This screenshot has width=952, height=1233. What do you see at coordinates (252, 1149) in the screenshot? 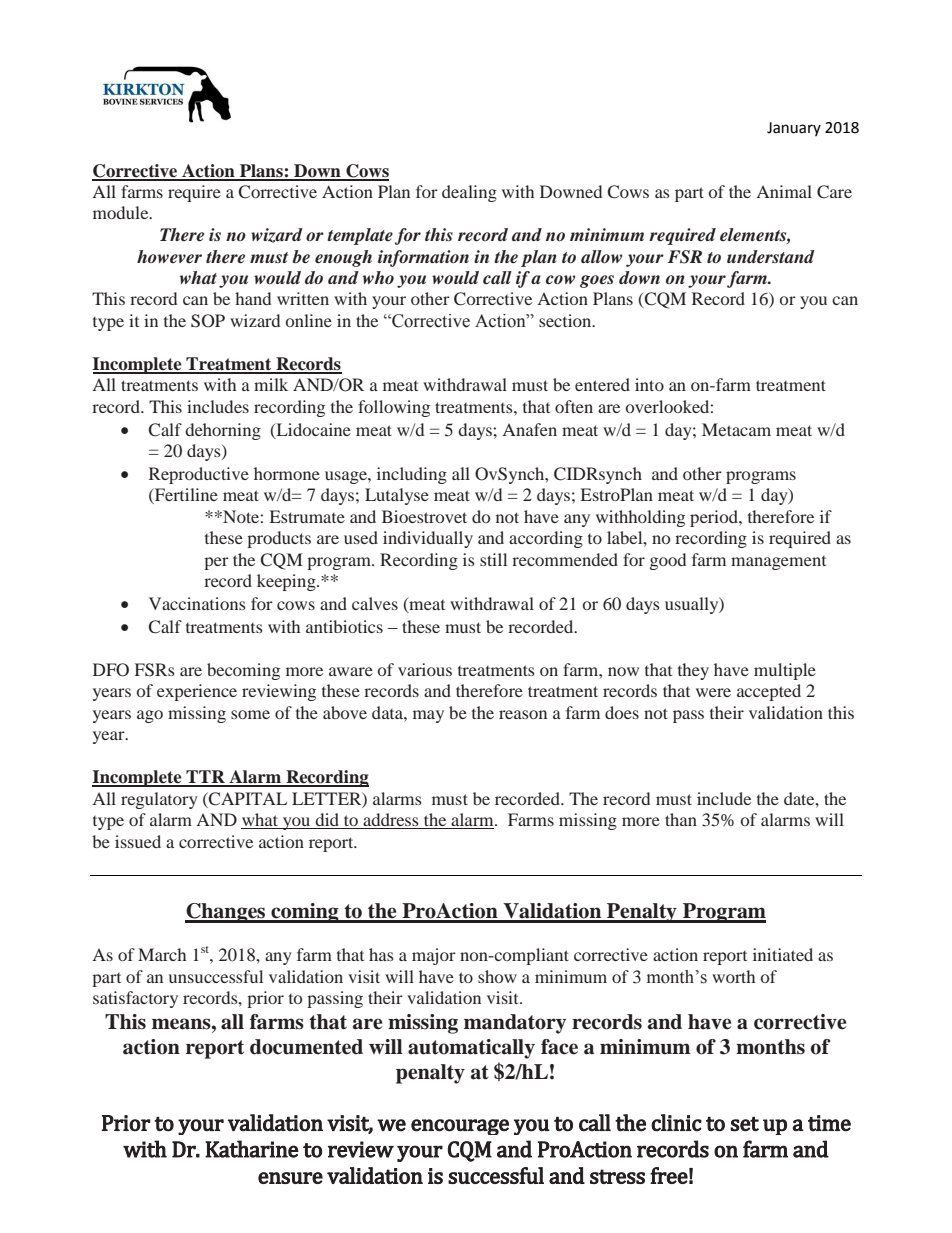
I see `Katharine` at bounding box center [252, 1149].
